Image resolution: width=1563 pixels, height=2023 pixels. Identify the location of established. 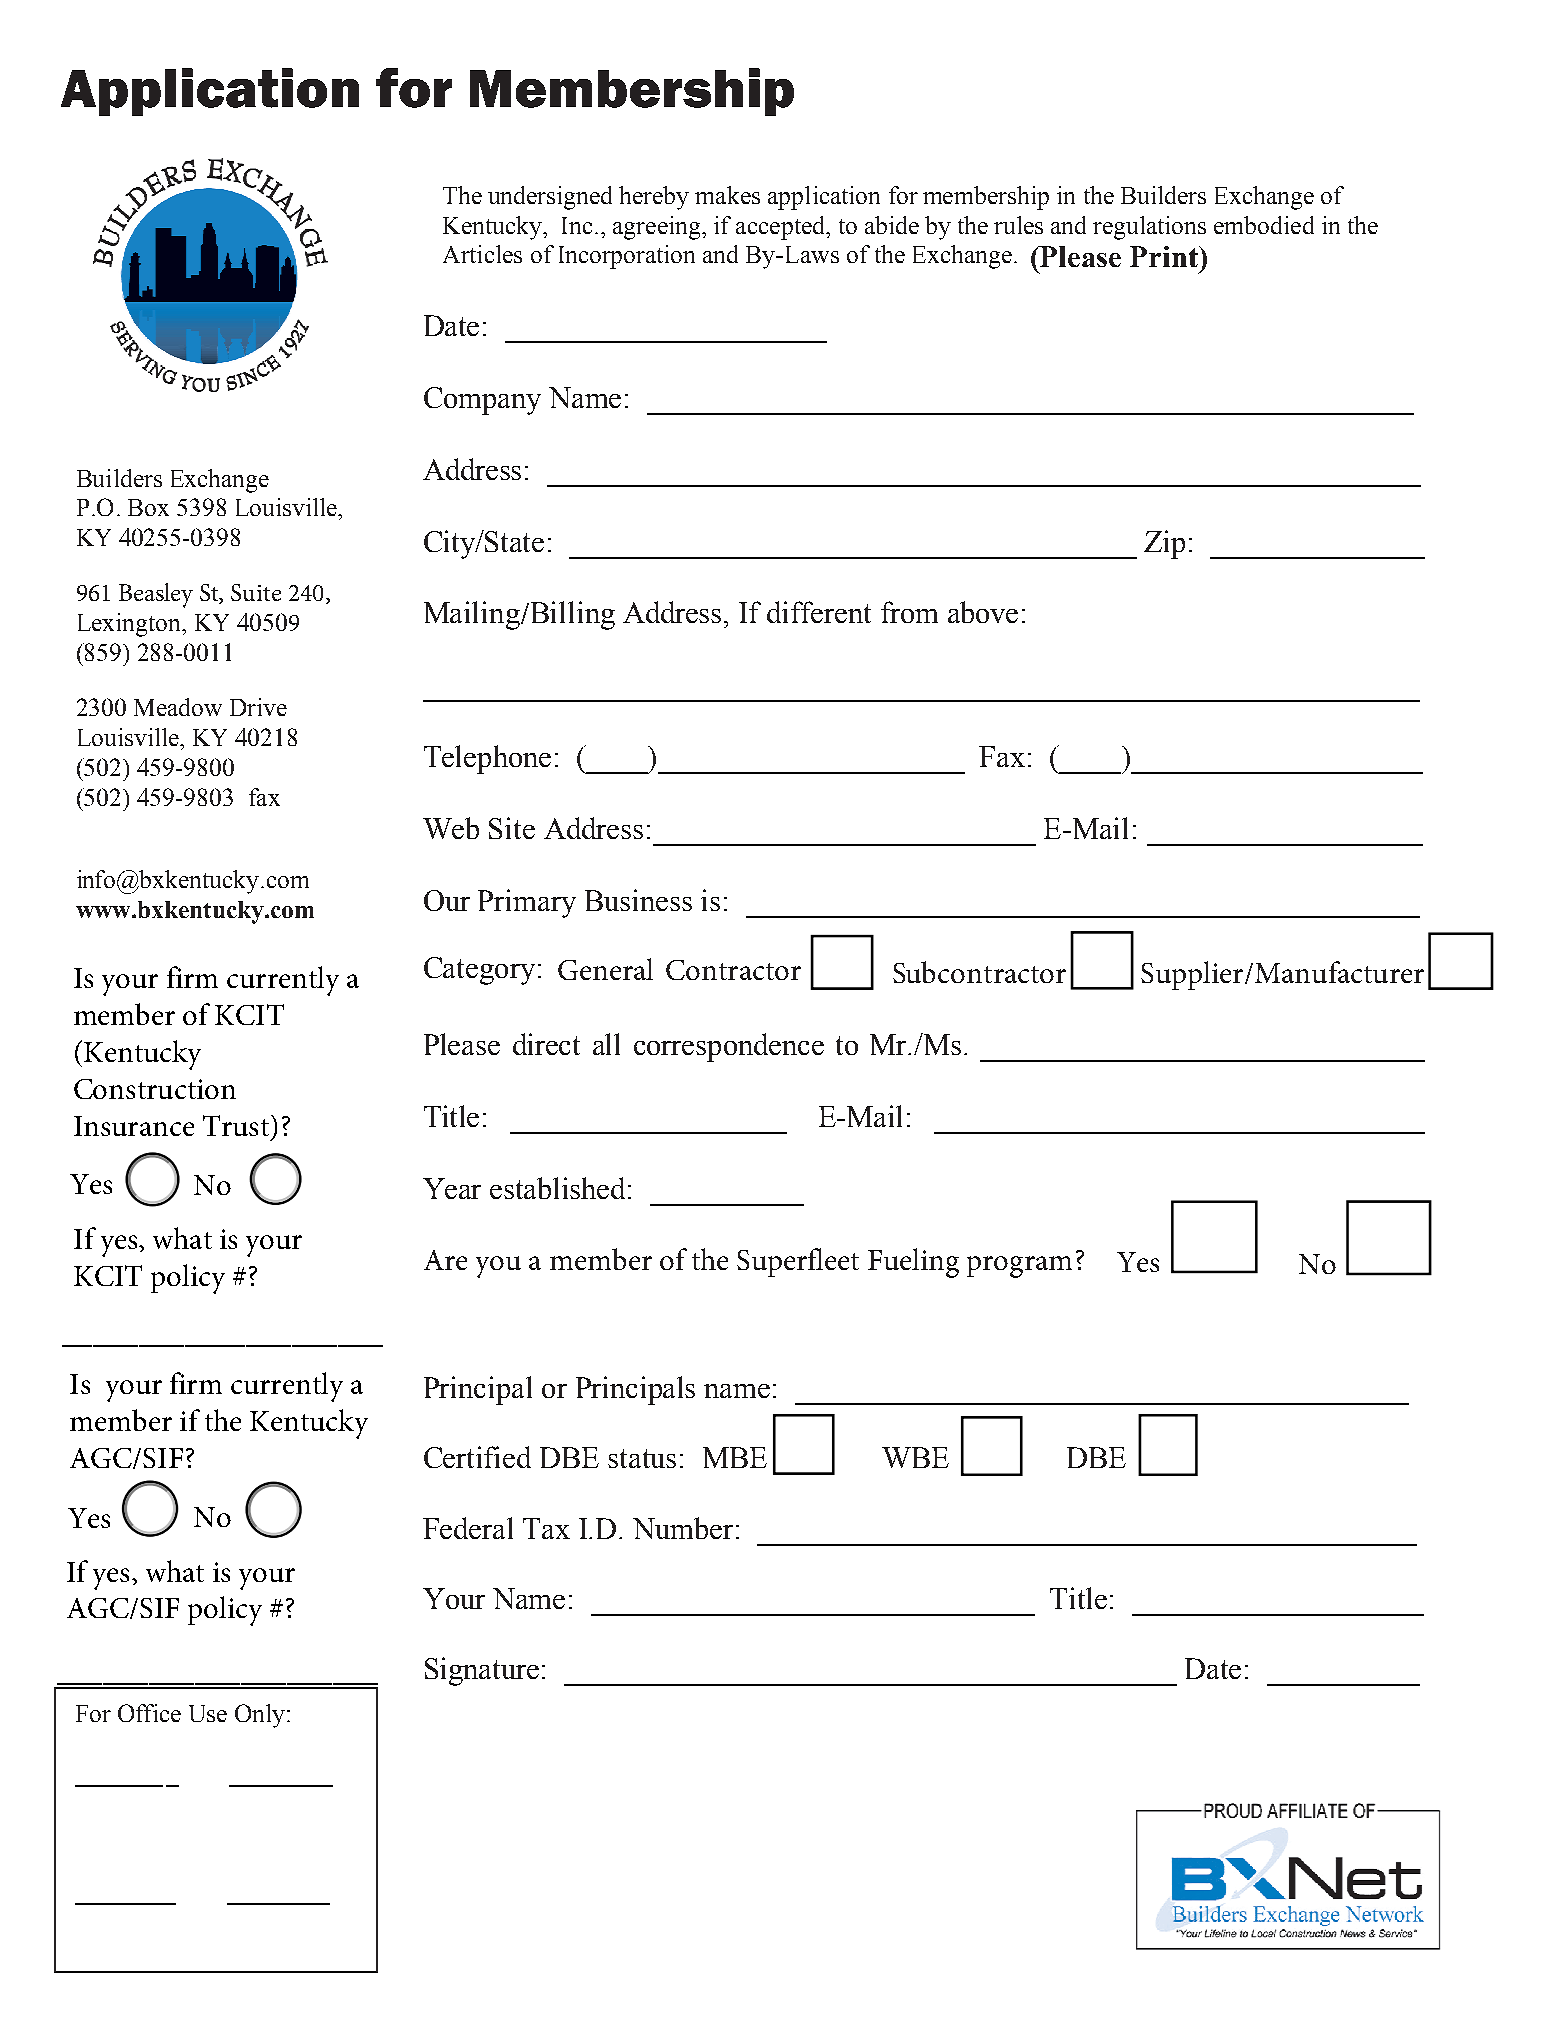
(559, 1188).
